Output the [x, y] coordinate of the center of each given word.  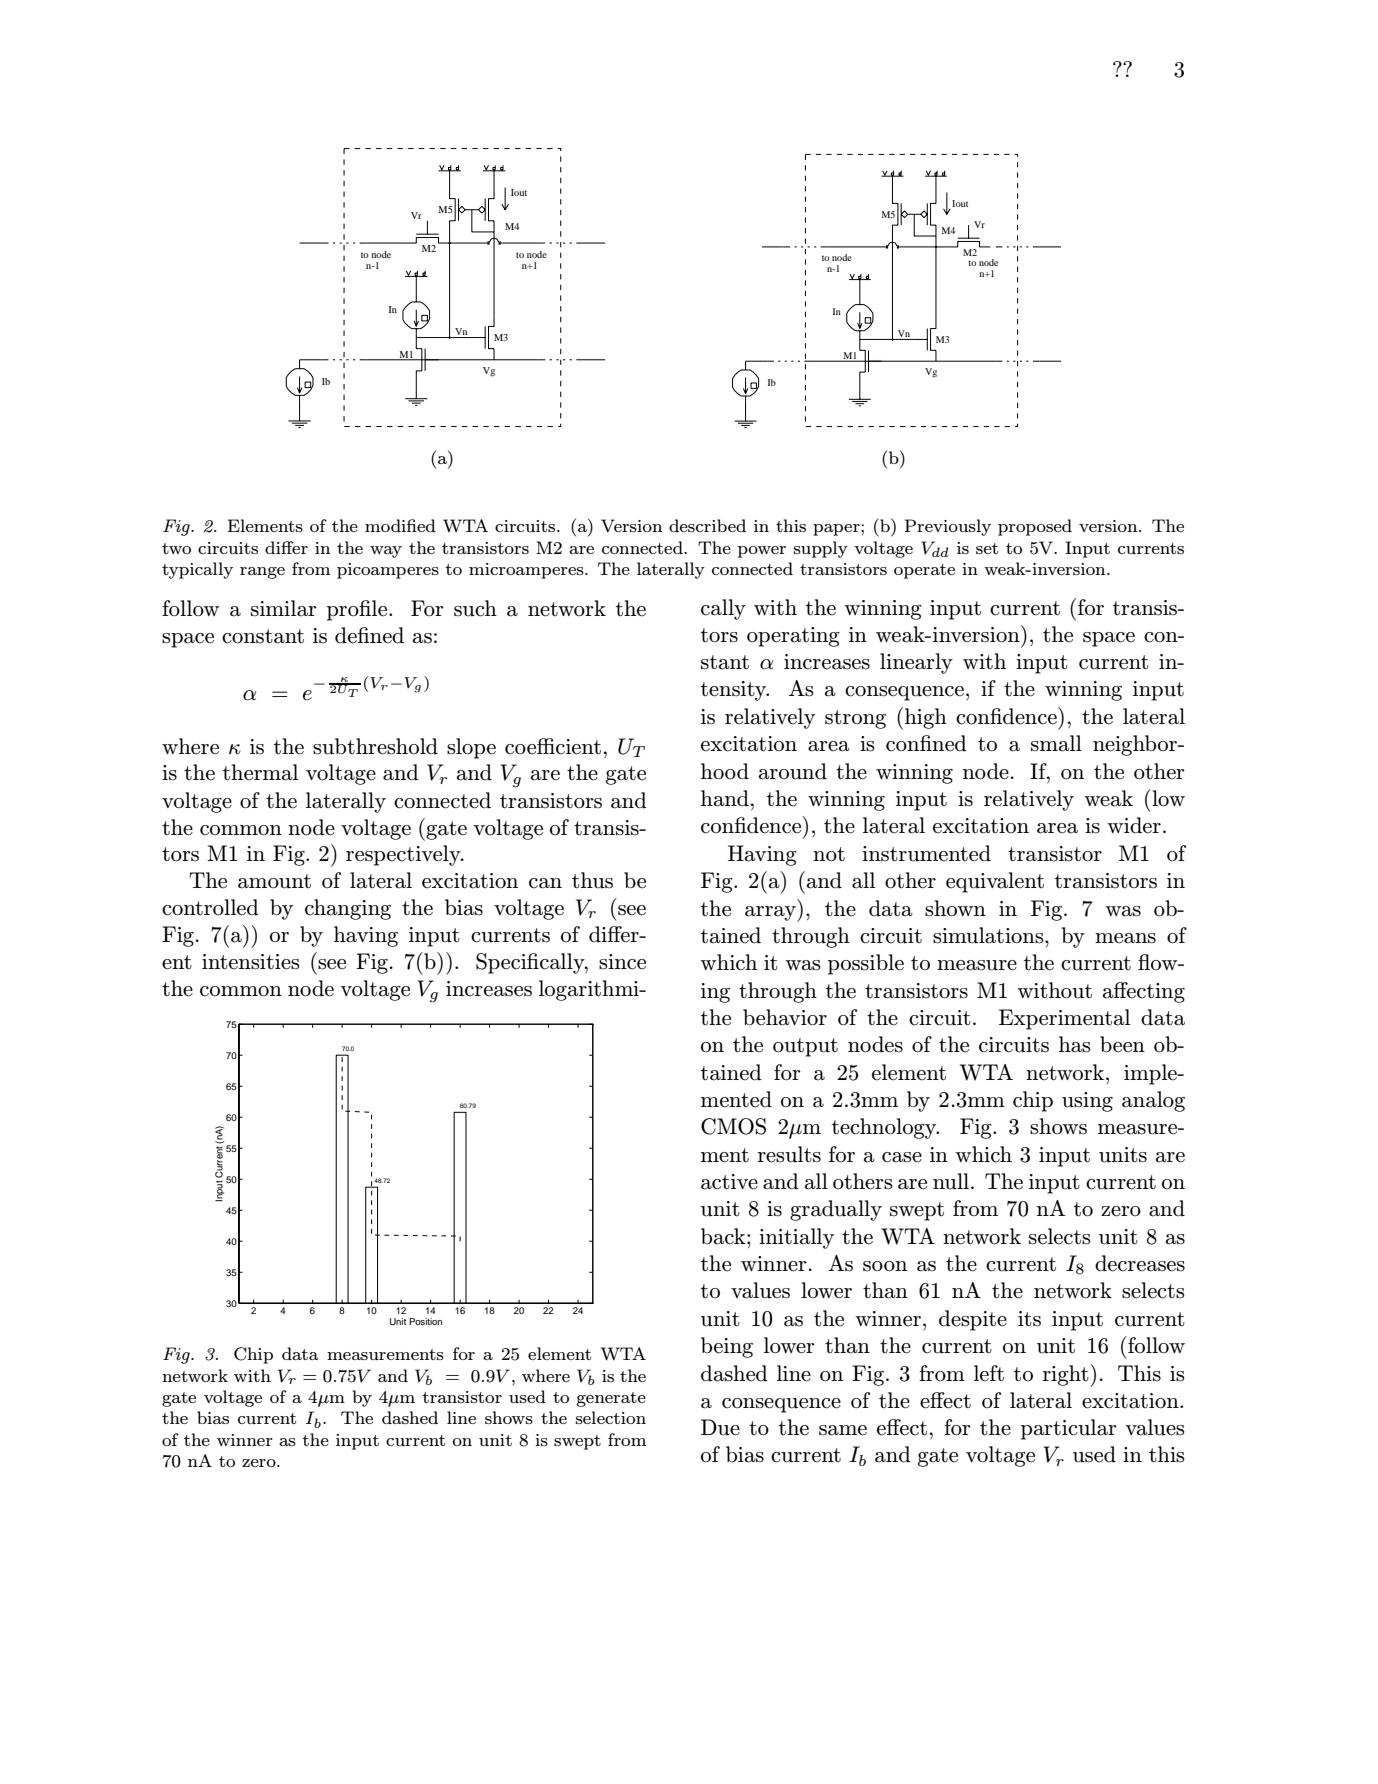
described [707, 525]
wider [1134, 825]
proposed [1035, 527]
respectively [404, 855]
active [729, 1182]
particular [1069, 1429]
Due [720, 1427]
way [386, 552]
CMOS [733, 1126]
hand [725, 798]
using [1087, 1102]
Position [425, 1321]
